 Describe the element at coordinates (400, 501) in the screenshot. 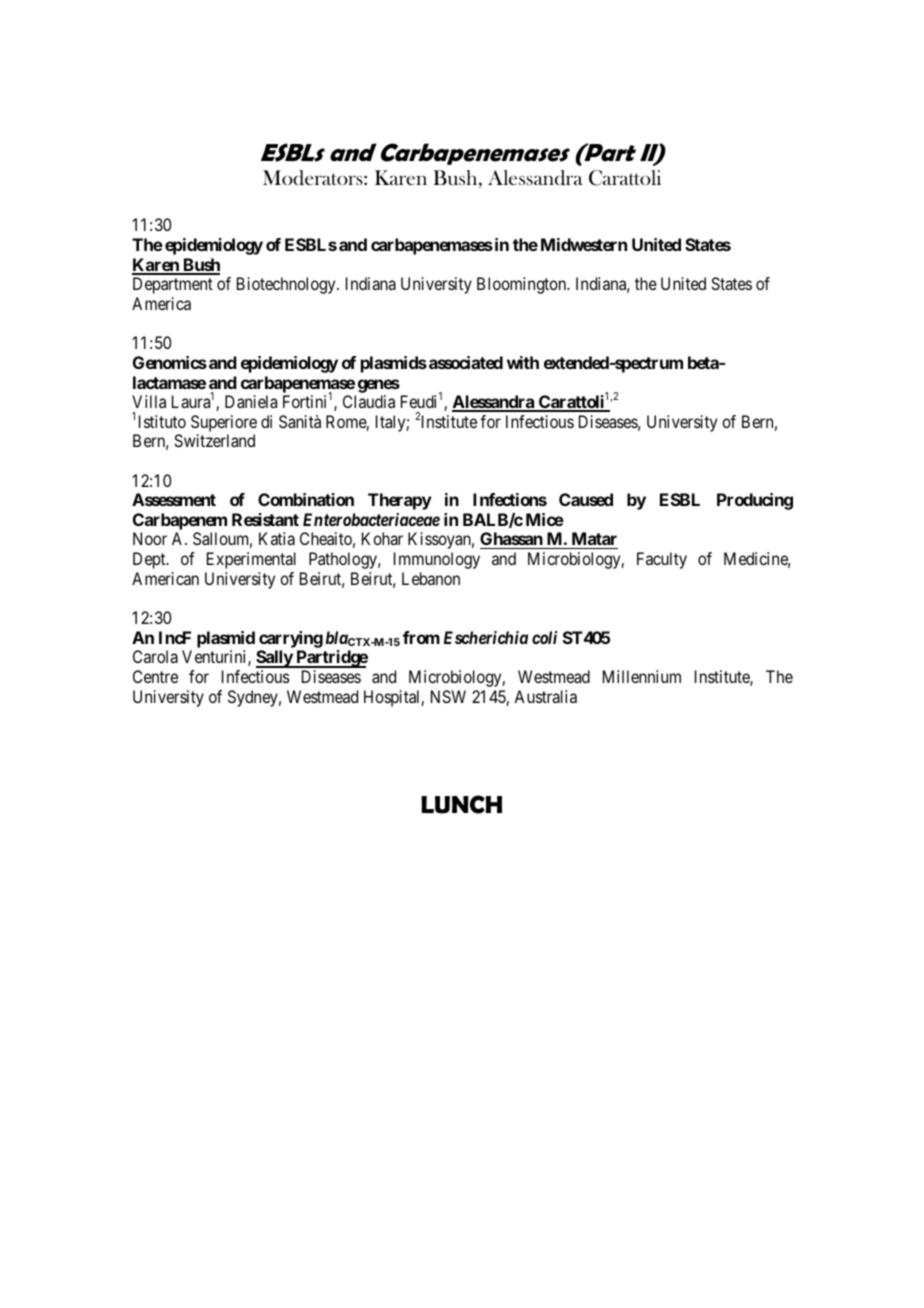

I see `Therapy` at that location.
